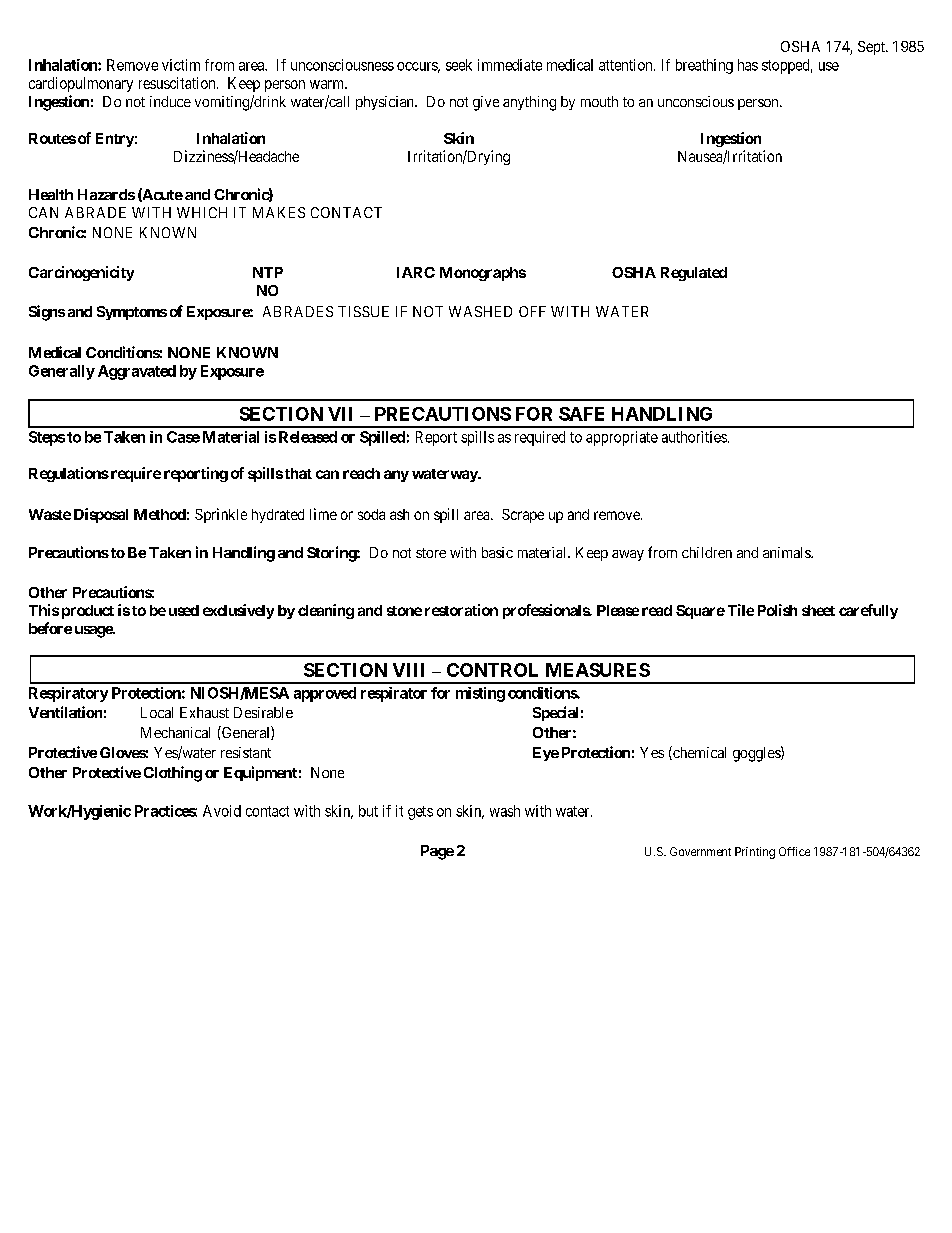 The height and width of the image is (1233, 952). I want to click on authorities, so click(694, 437).
